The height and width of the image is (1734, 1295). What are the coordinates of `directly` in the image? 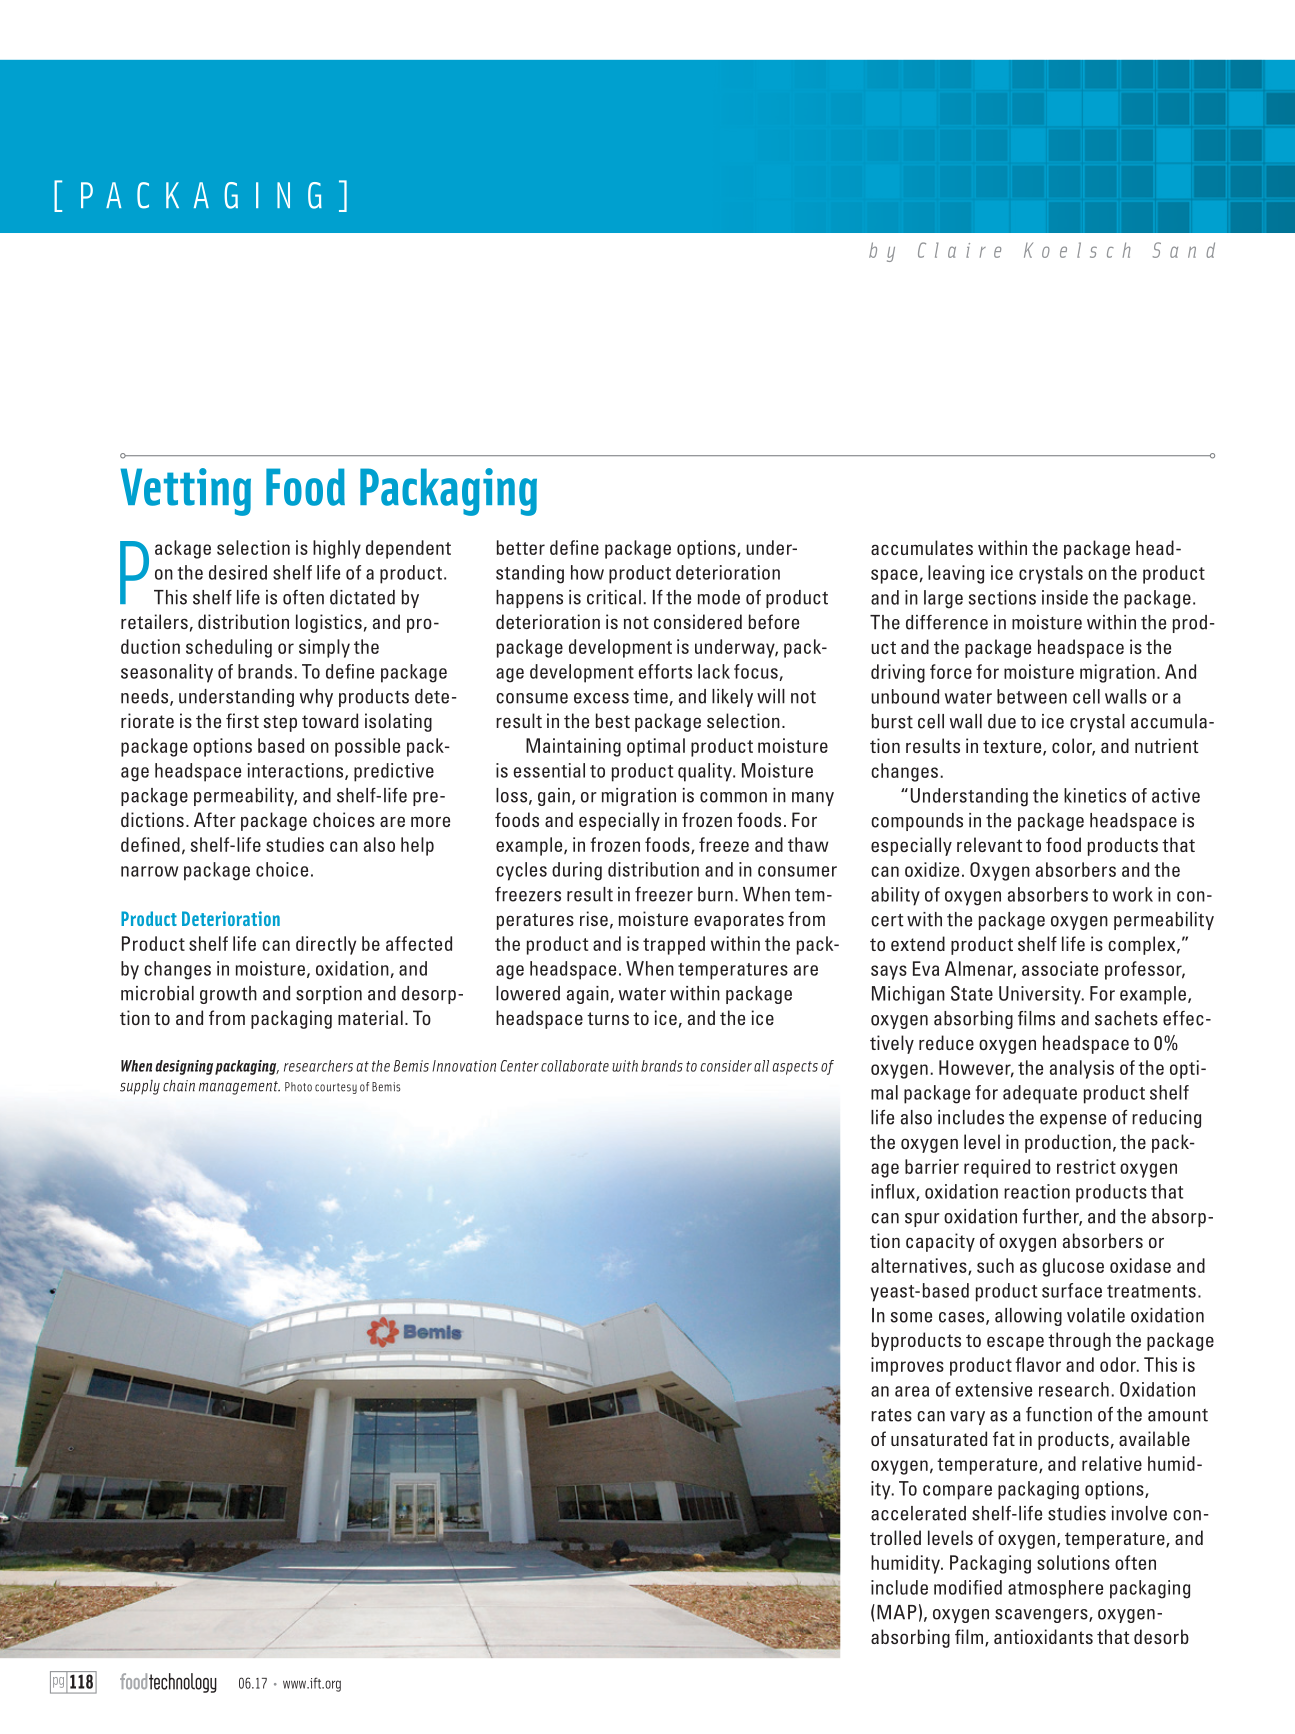 It's located at (326, 945).
